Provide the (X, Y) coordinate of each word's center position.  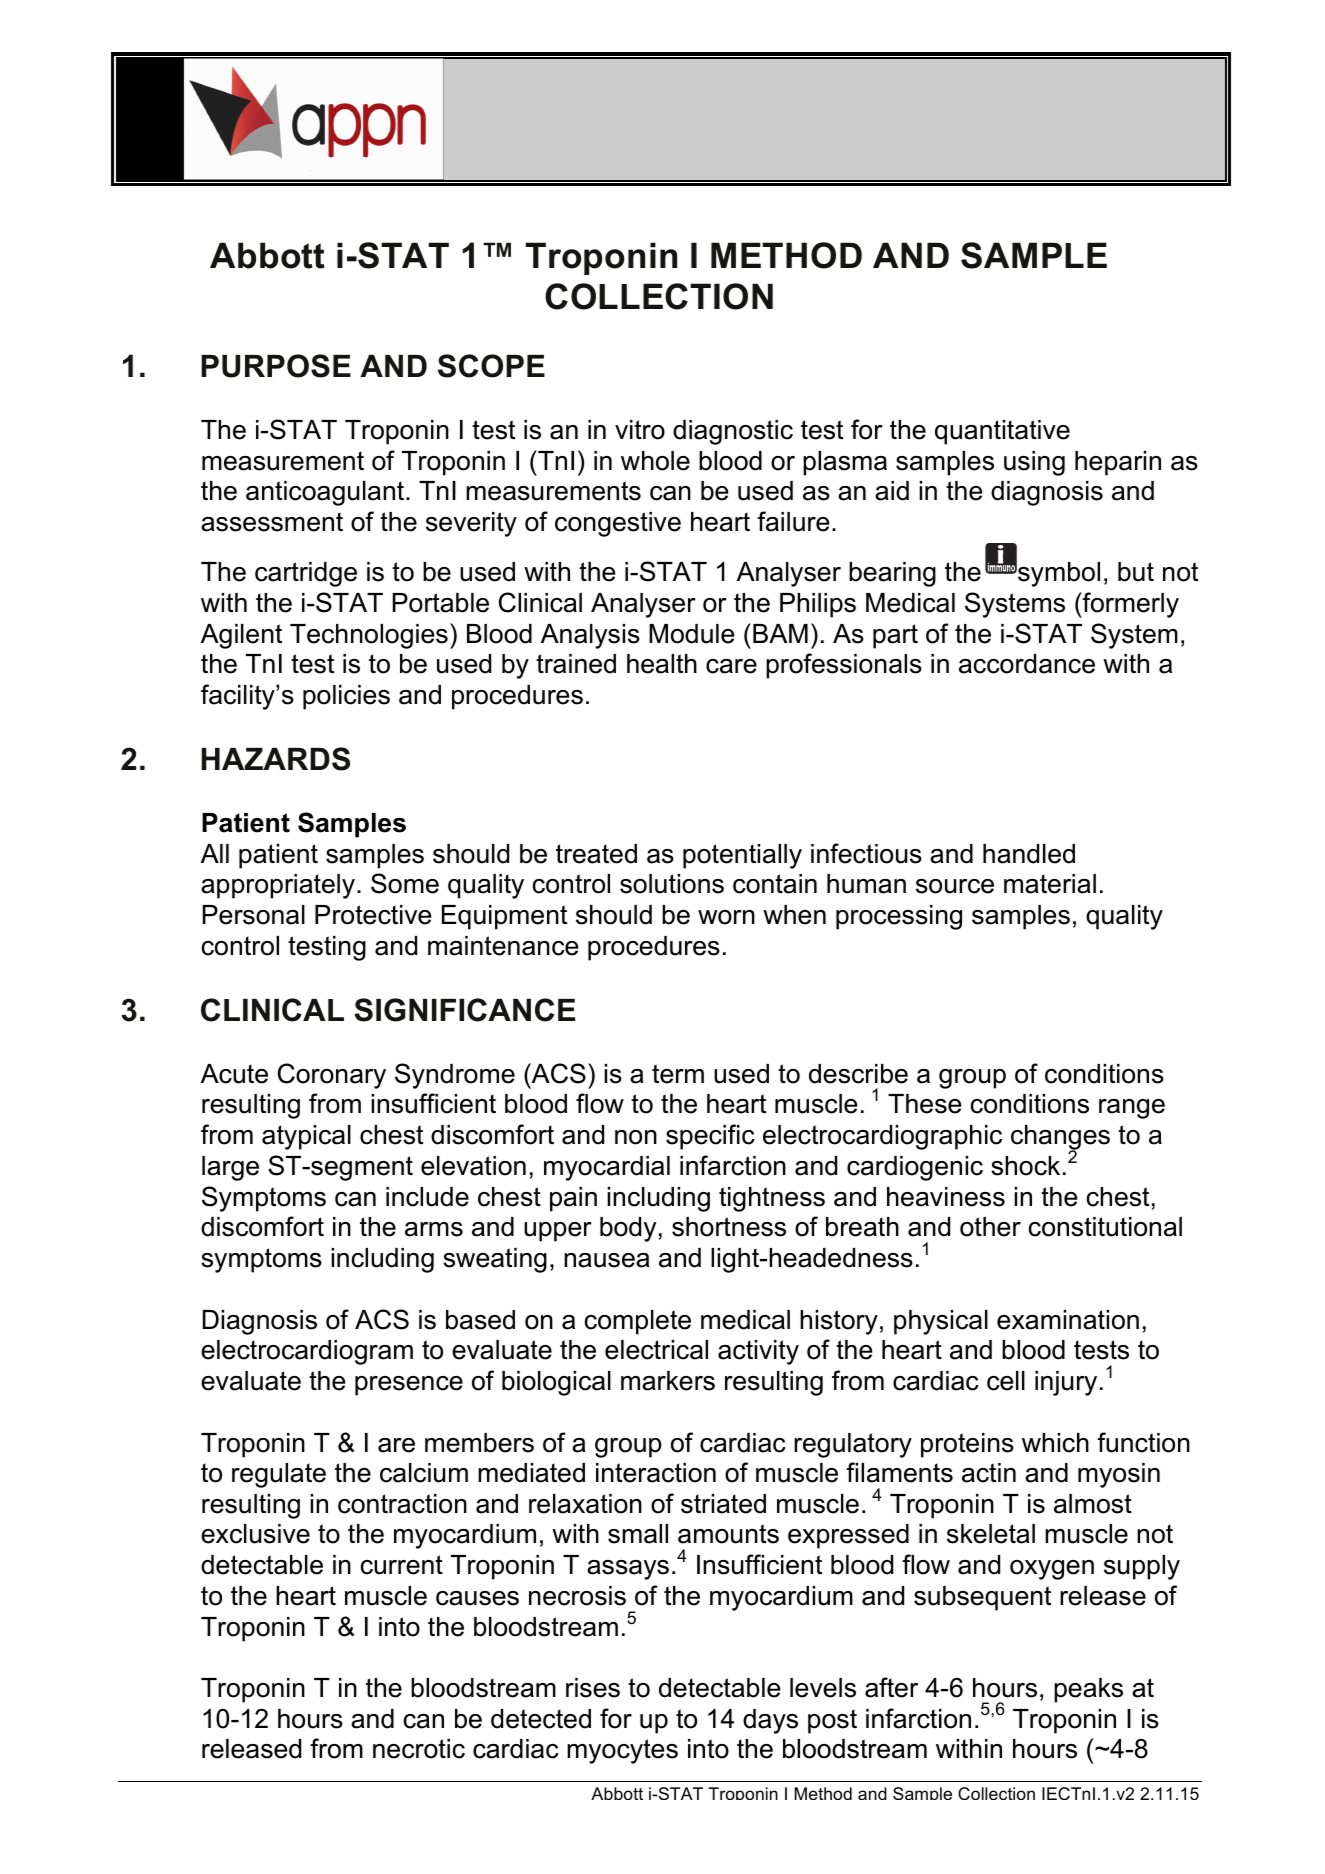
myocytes (622, 1751)
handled (1029, 854)
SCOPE (491, 366)
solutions (672, 884)
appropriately (279, 886)
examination (1068, 1320)
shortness (729, 1227)
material (1050, 884)
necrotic (419, 1749)
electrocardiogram (307, 1352)
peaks (1088, 1690)
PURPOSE (276, 366)
